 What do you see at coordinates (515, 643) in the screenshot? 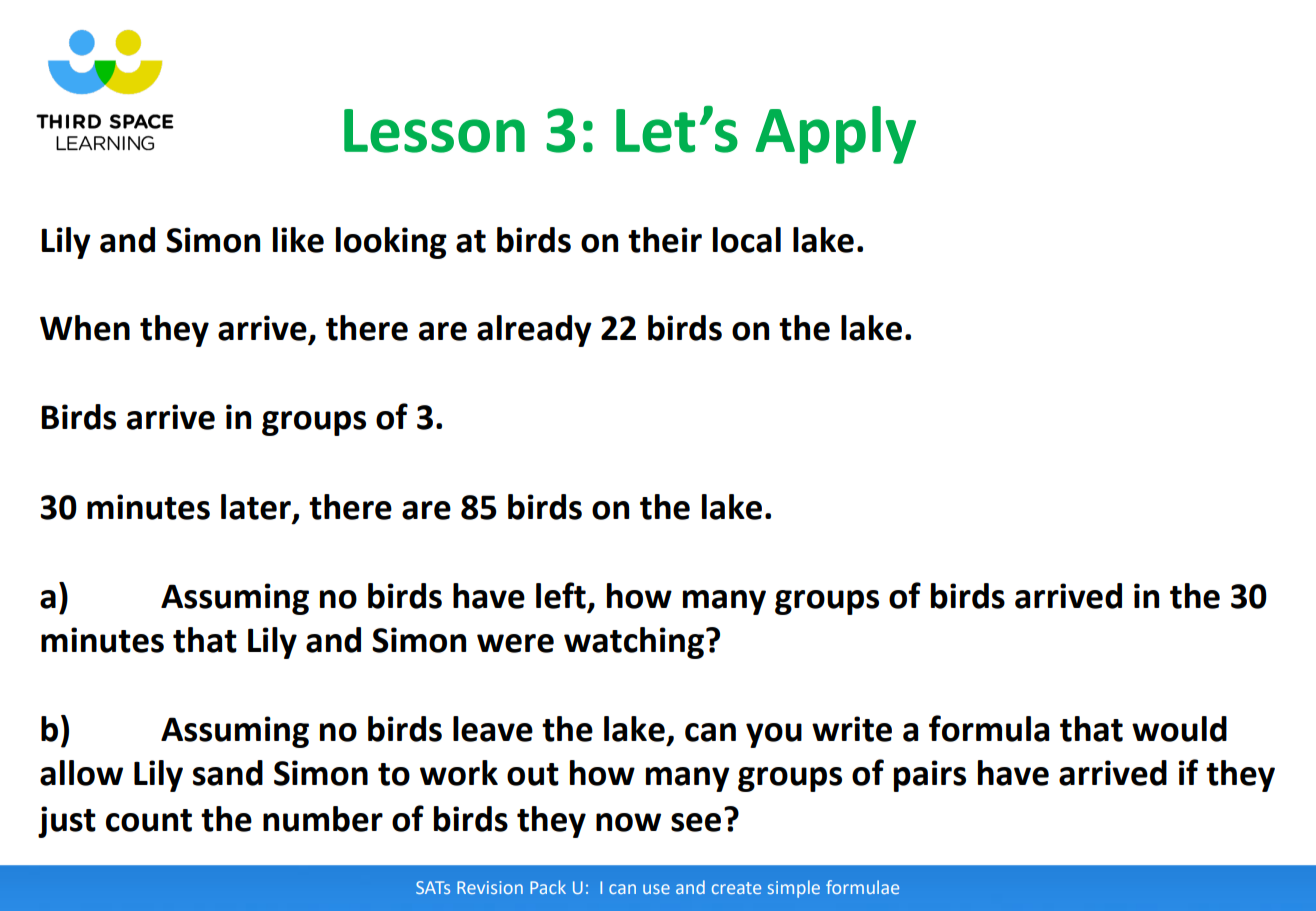
I see `were` at bounding box center [515, 643].
